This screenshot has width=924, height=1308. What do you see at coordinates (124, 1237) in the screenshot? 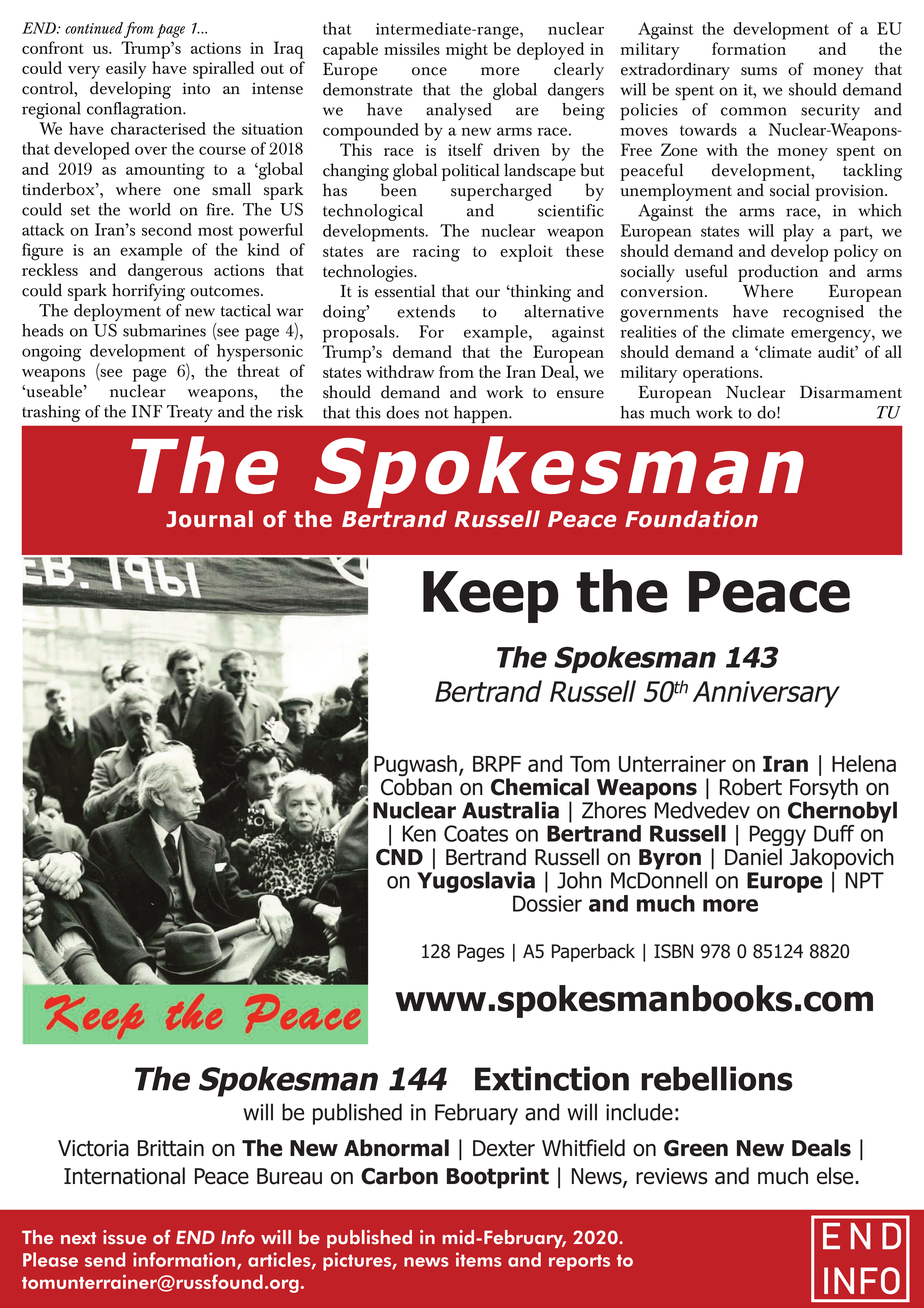
I see `issue` at bounding box center [124, 1237].
